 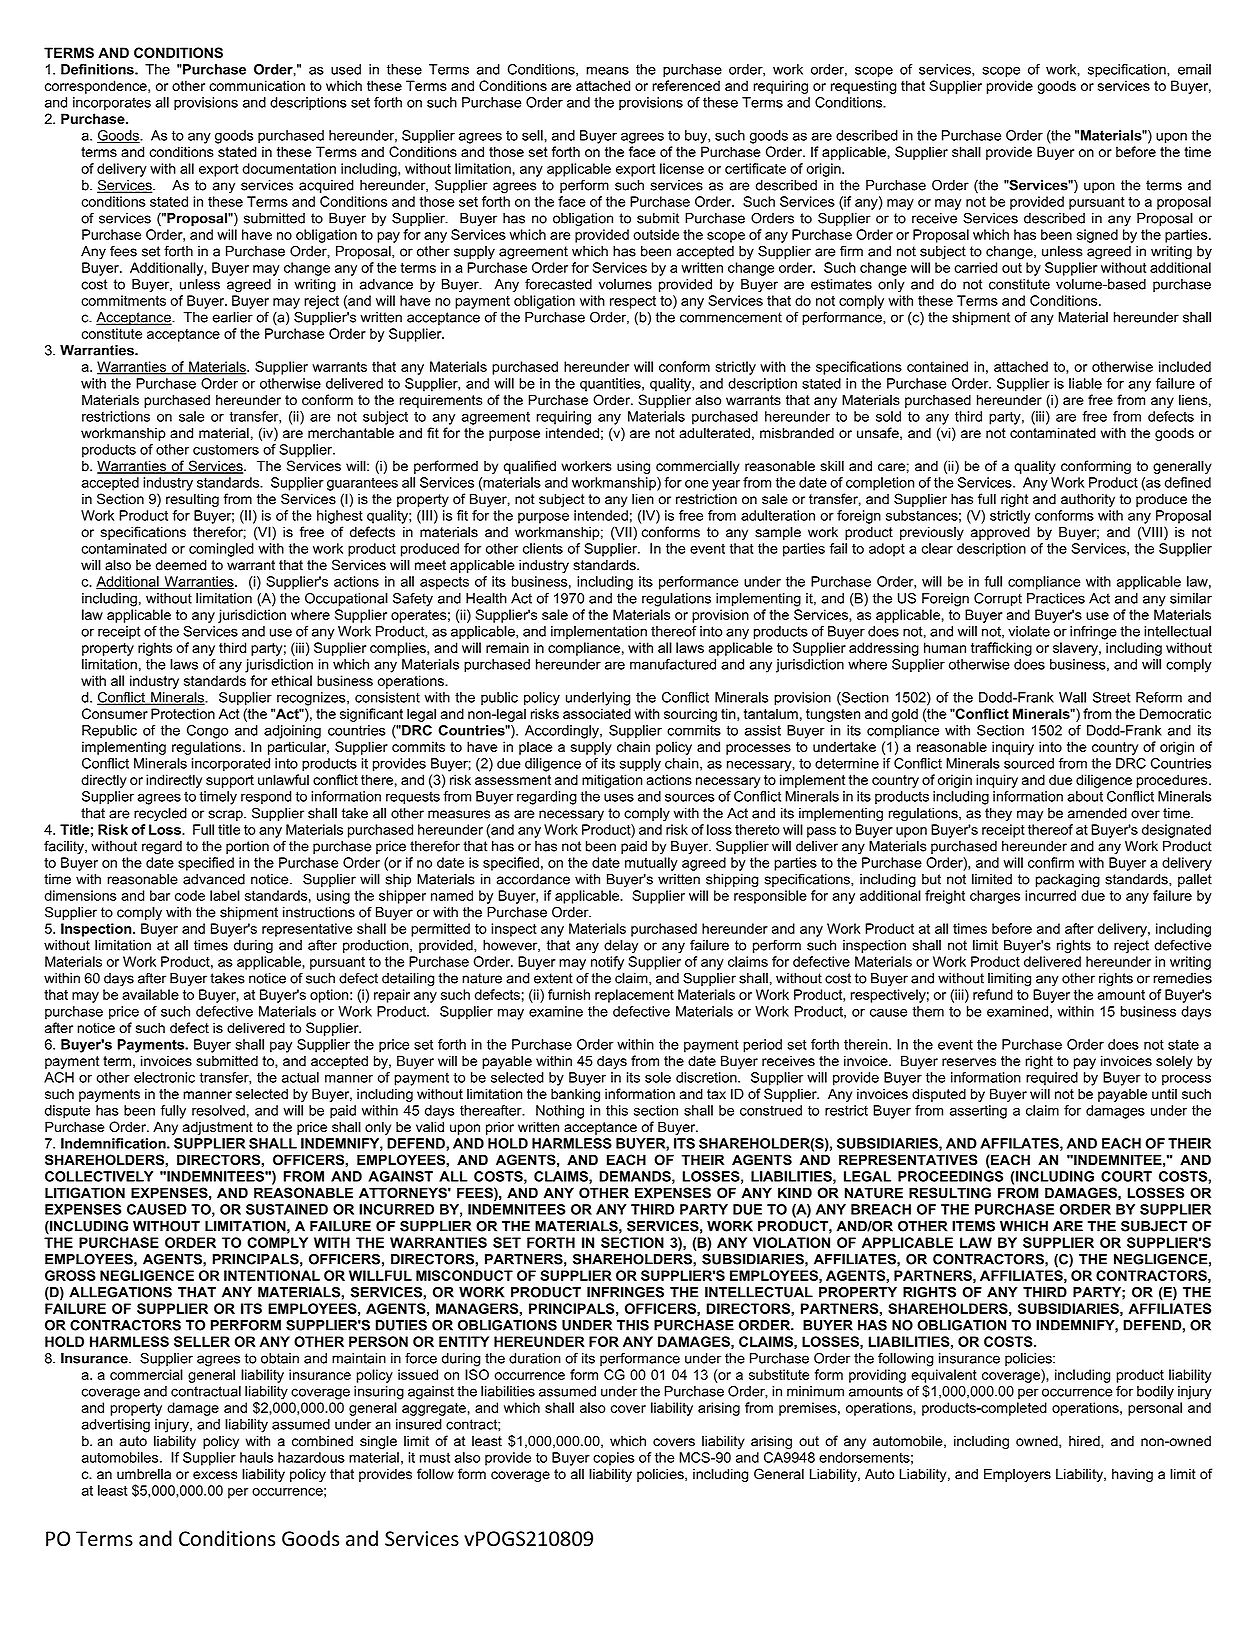 What do you see at coordinates (1194, 69) in the image?
I see `email` at bounding box center [1194, 69].
